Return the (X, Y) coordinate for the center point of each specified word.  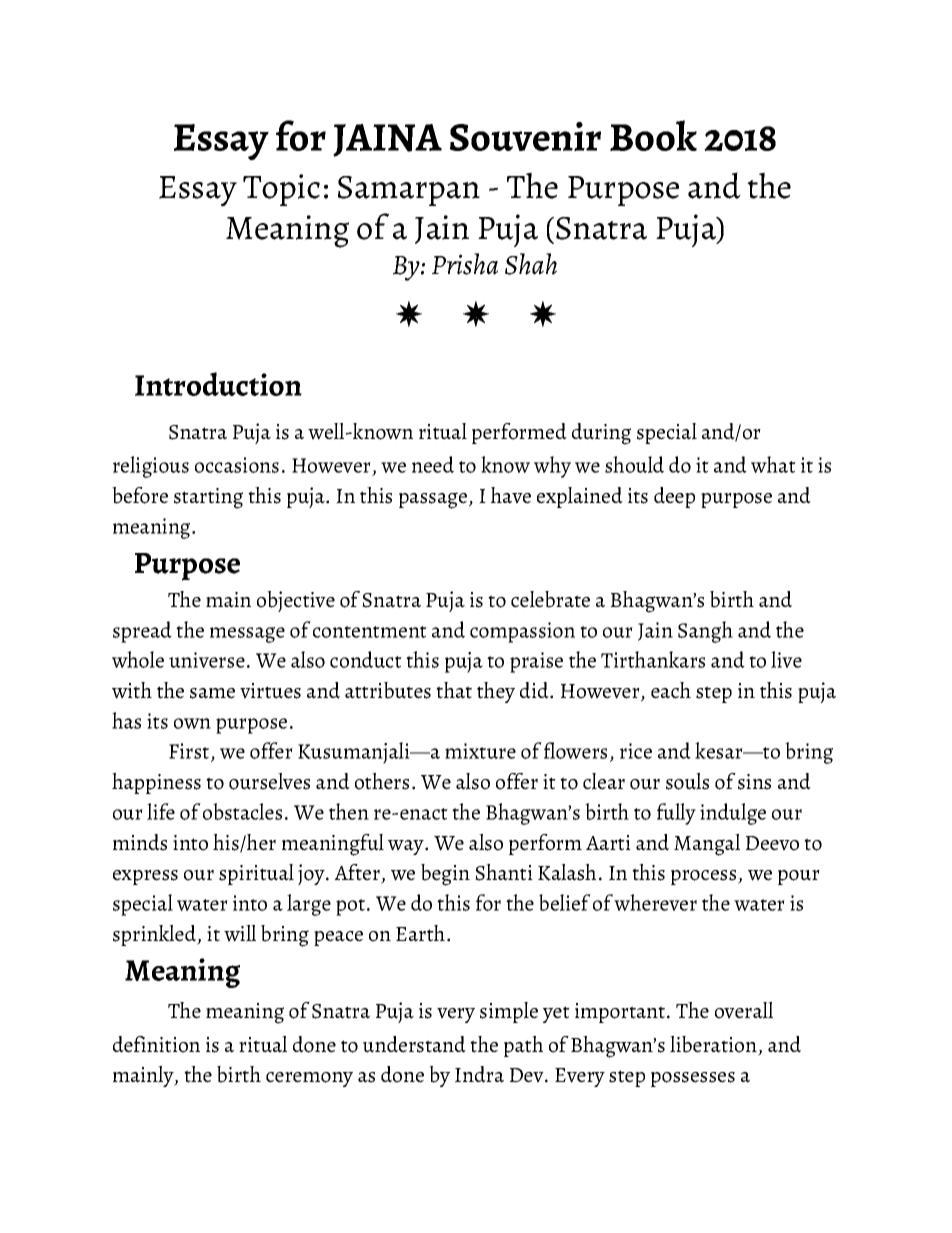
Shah (531, 264)
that (454, 690)
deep (674, 497)
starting (208, 498)
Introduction (218, 384)
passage (433, 500)
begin (445, 875)
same (212, 693)
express (145, 877)
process (705, 877)
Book (653, 135)
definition (156, 1044)
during (601, 434)
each (671, 690)
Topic (281, 190)
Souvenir (525, 136)
